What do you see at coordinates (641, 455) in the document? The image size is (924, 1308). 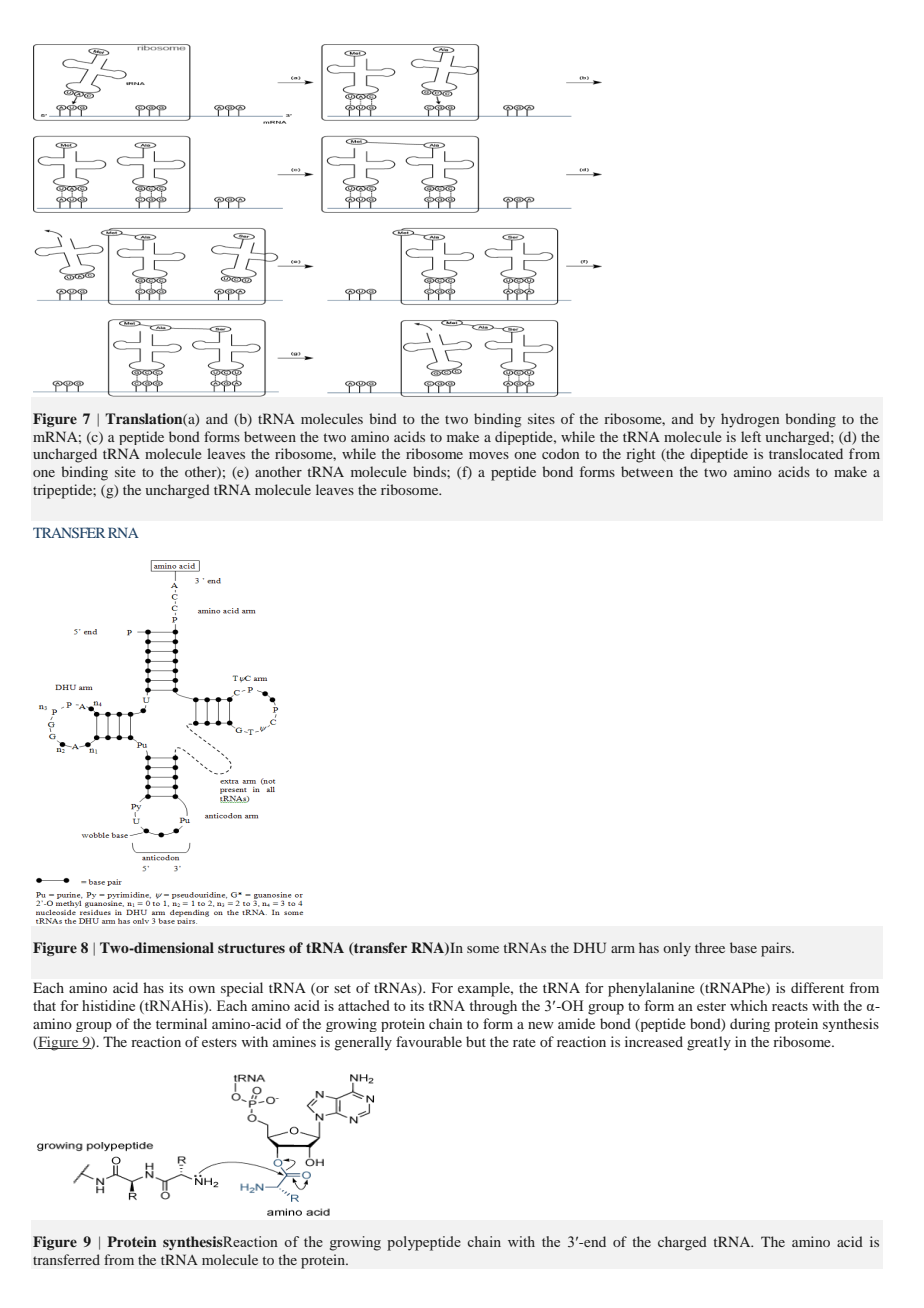 I see `right` at bounding box center [641, 455].
